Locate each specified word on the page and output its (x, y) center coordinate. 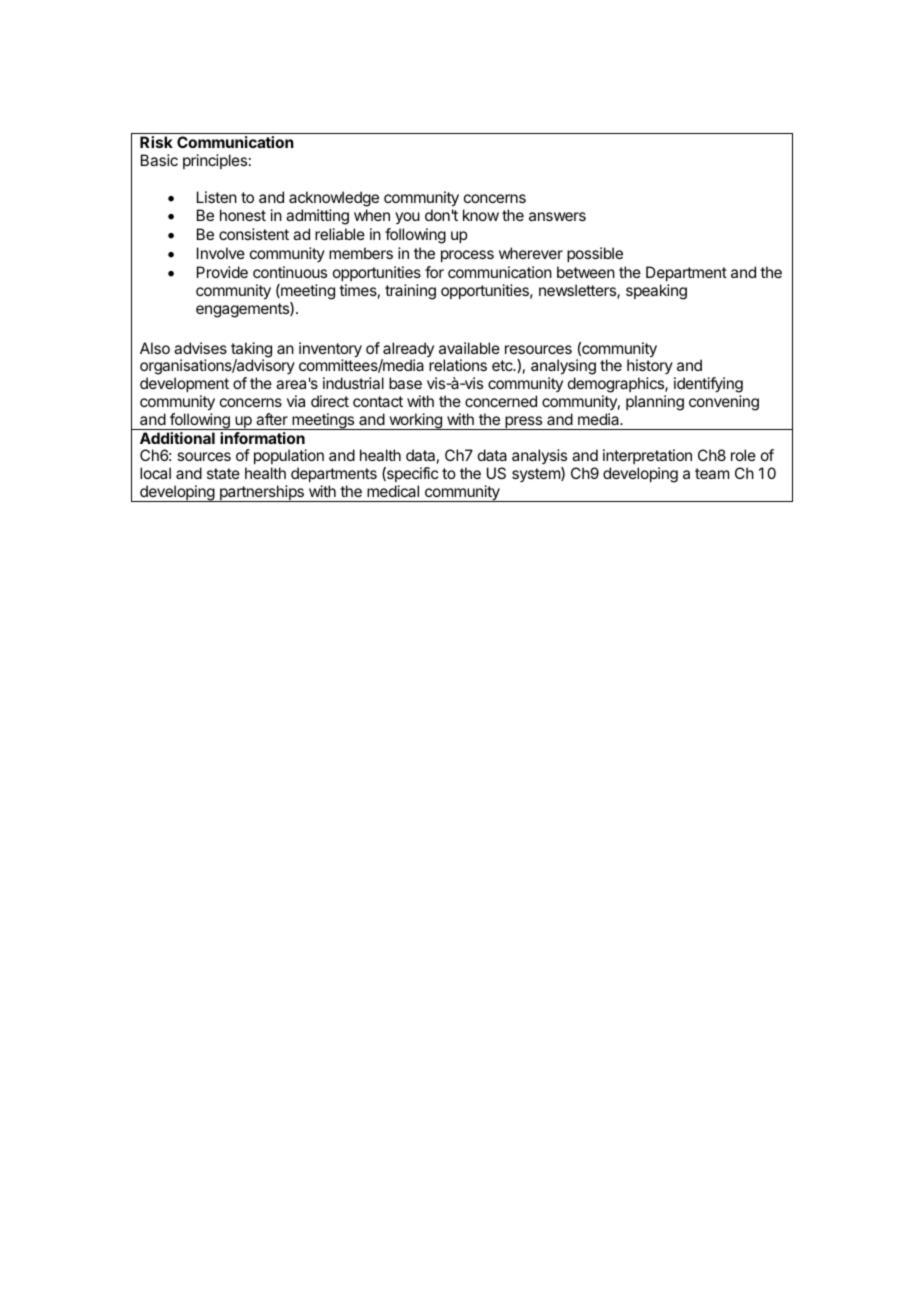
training (410, 292)
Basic (159, 160)
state (223, 473)
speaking (656, 292)
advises (200, 348)
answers (557, 216)
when (372, 215)
